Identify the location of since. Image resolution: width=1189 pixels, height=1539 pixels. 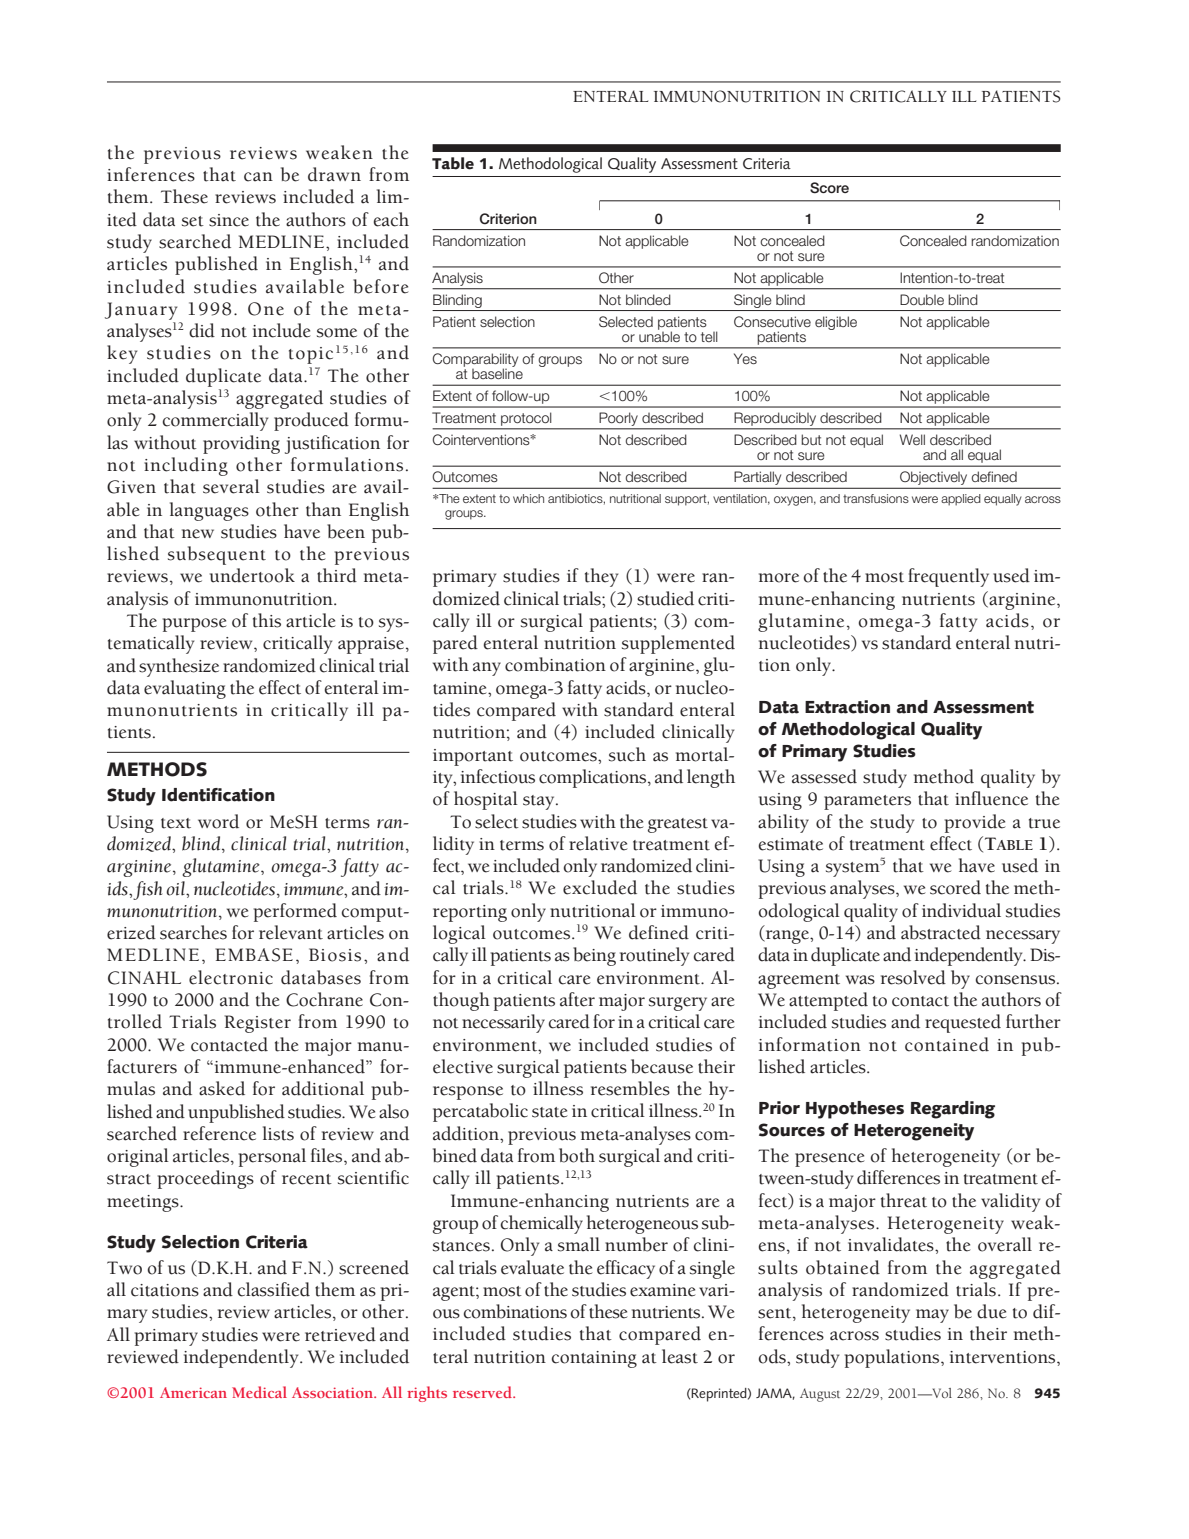
(229, 220).
